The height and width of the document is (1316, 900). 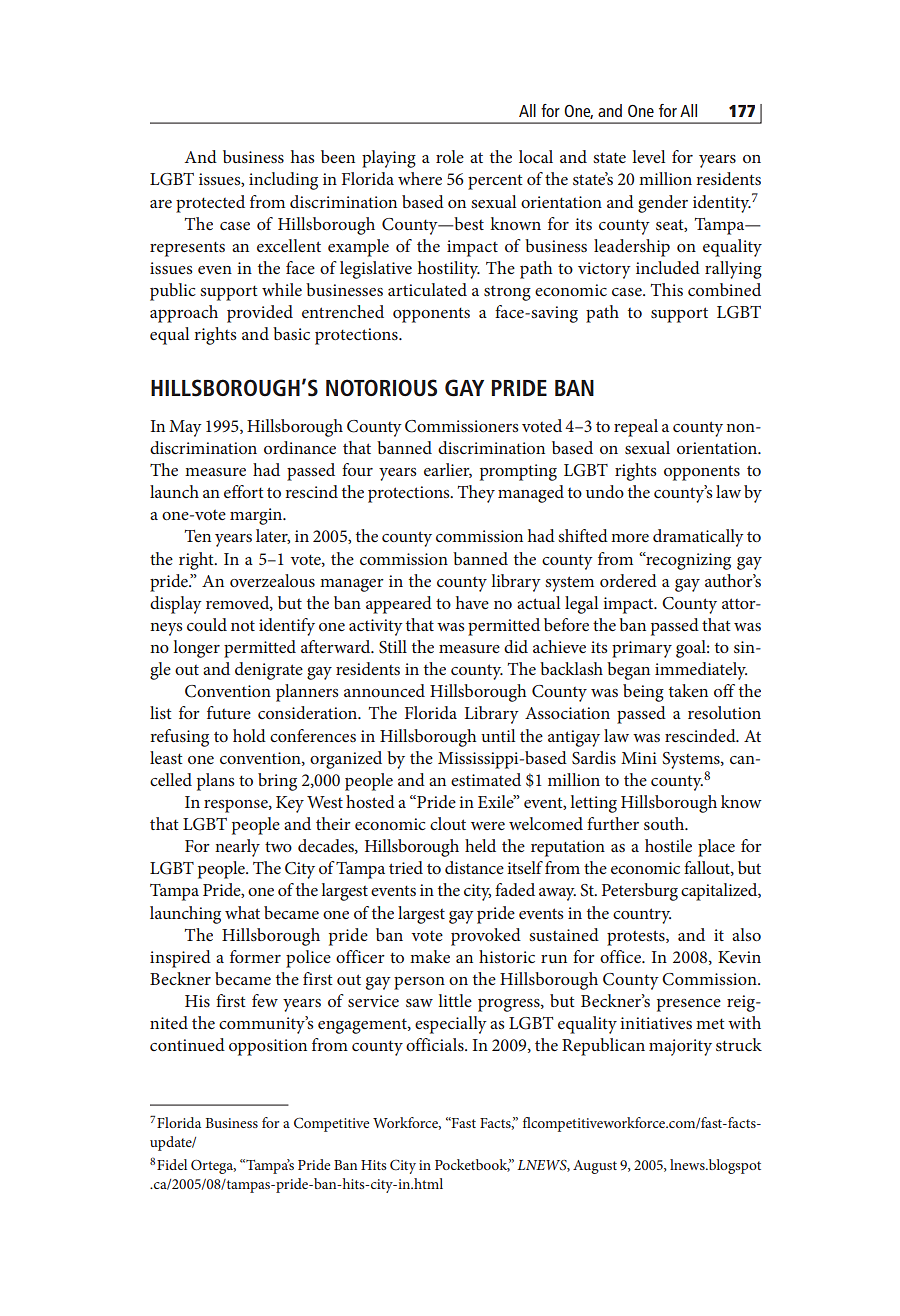 I want to click on gender, so click(x=663, y=204).
